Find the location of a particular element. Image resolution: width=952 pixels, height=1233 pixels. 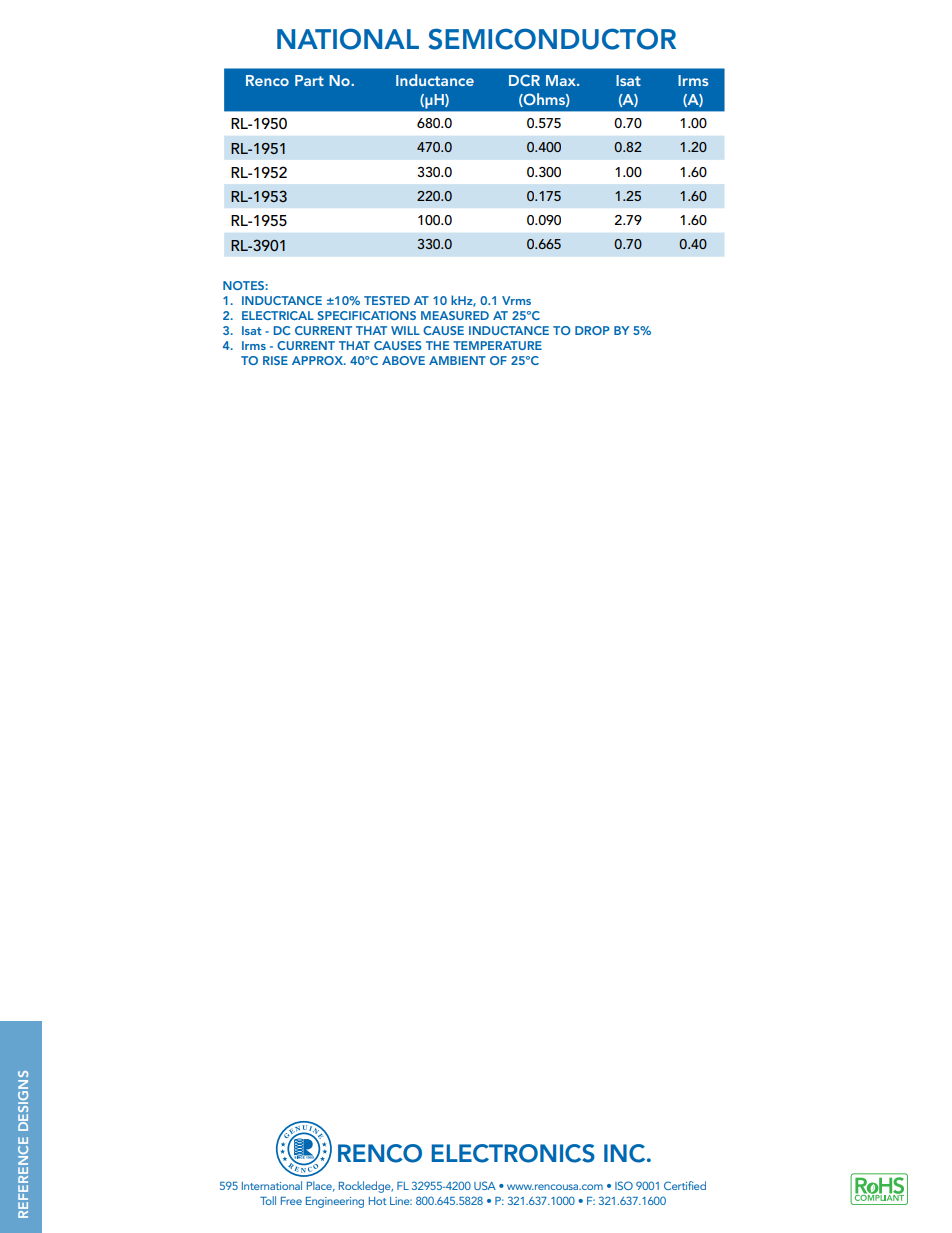

ISO is located at coordinates (624, 1185).
